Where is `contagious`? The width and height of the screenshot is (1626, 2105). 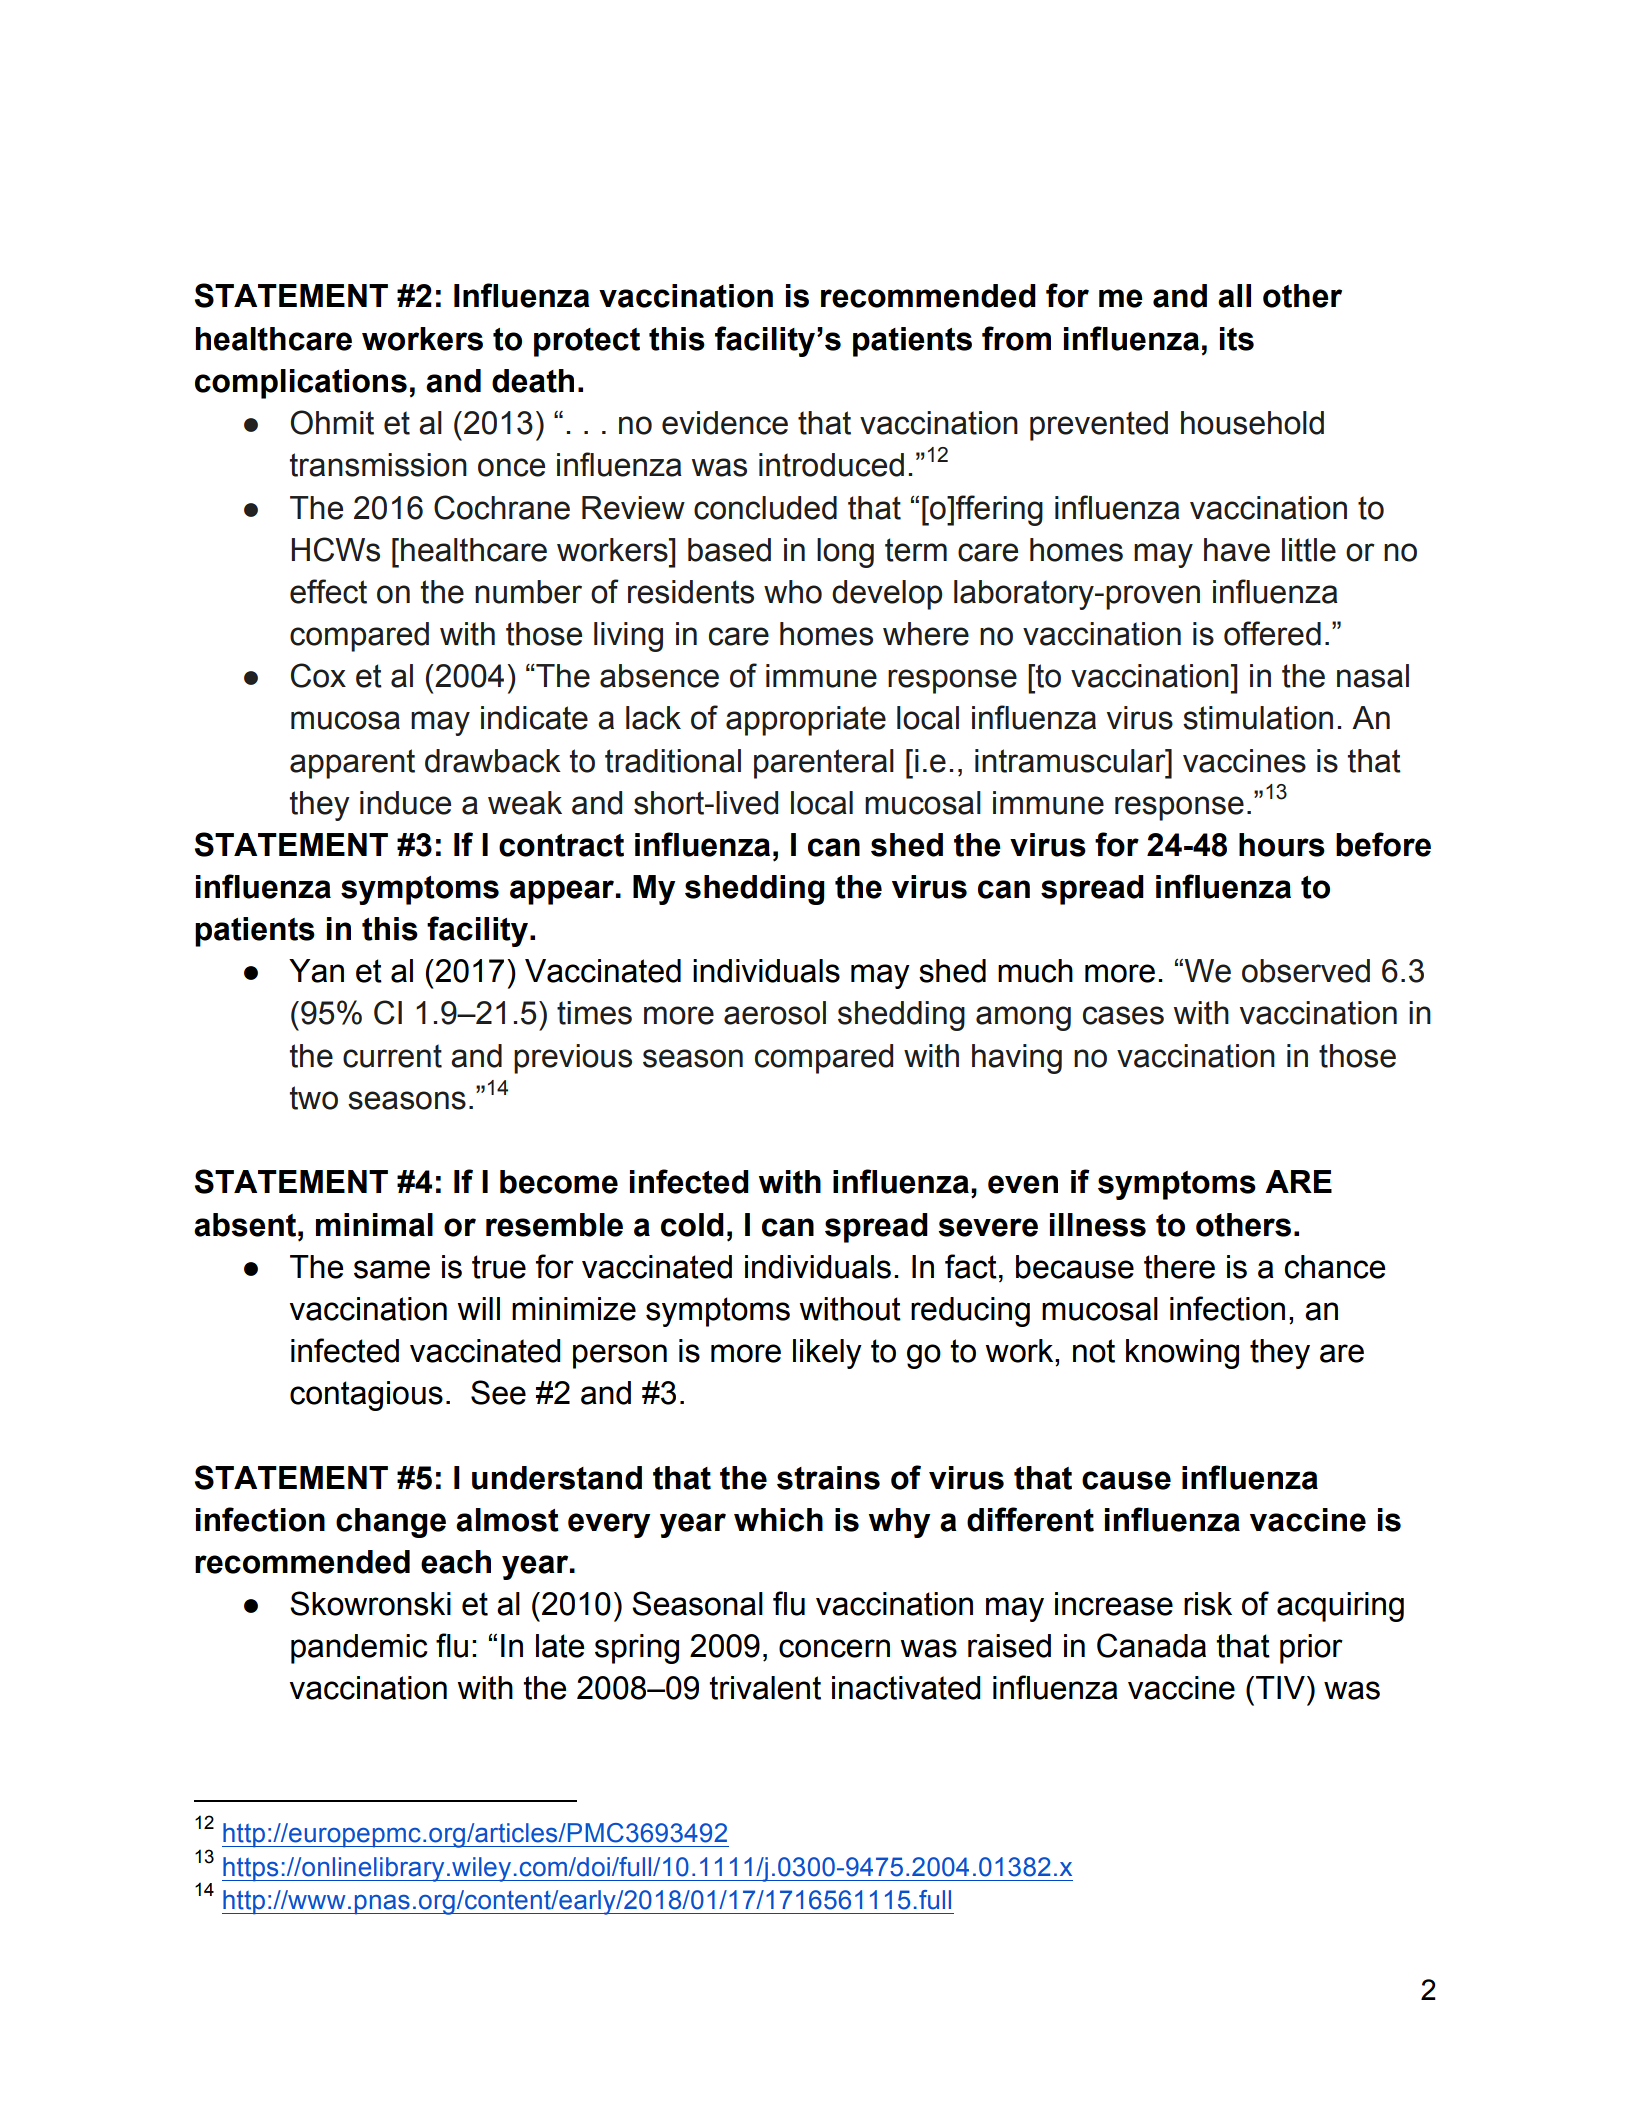 contagious is located at coordinates (366, 1396).
